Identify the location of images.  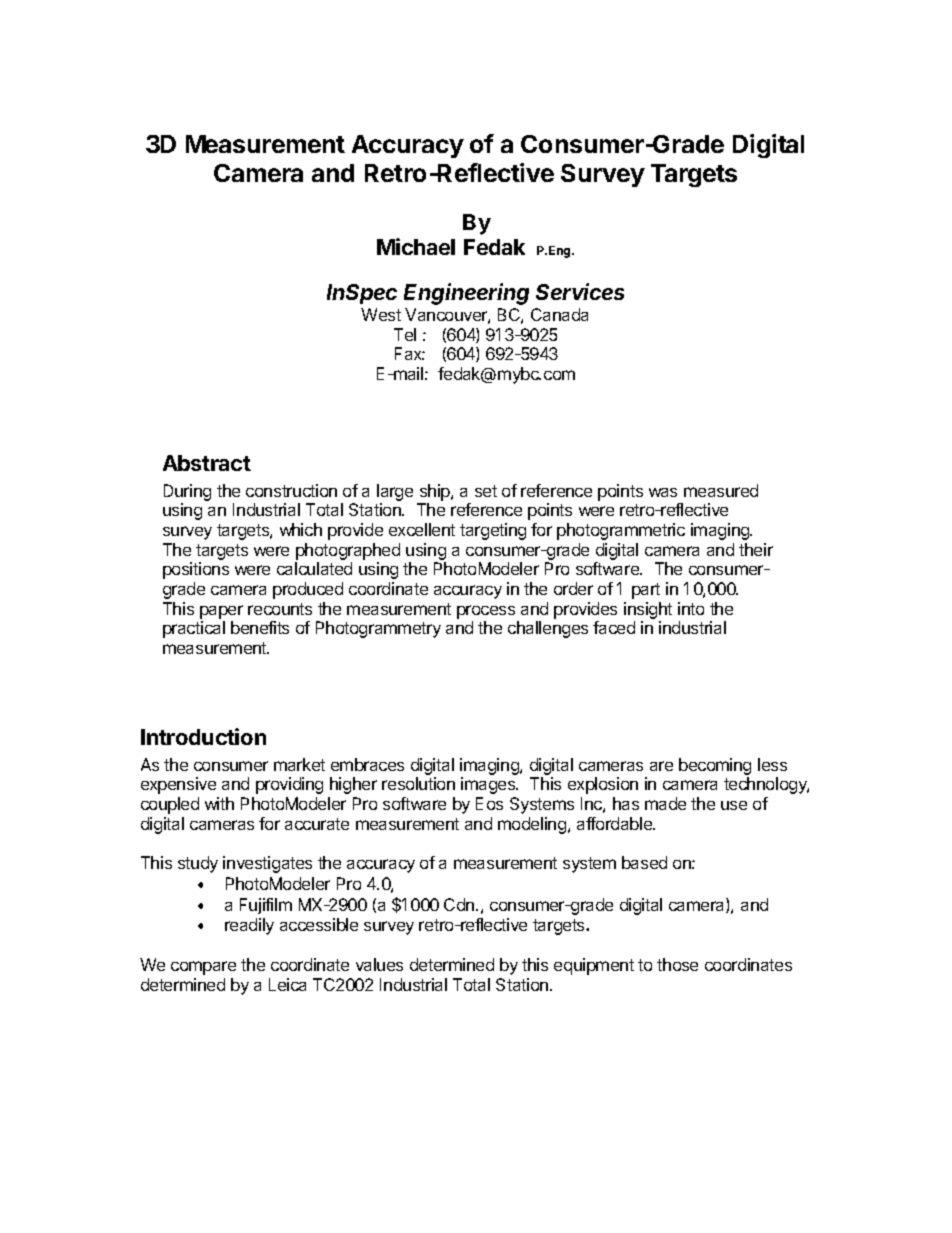
(489, 785).
